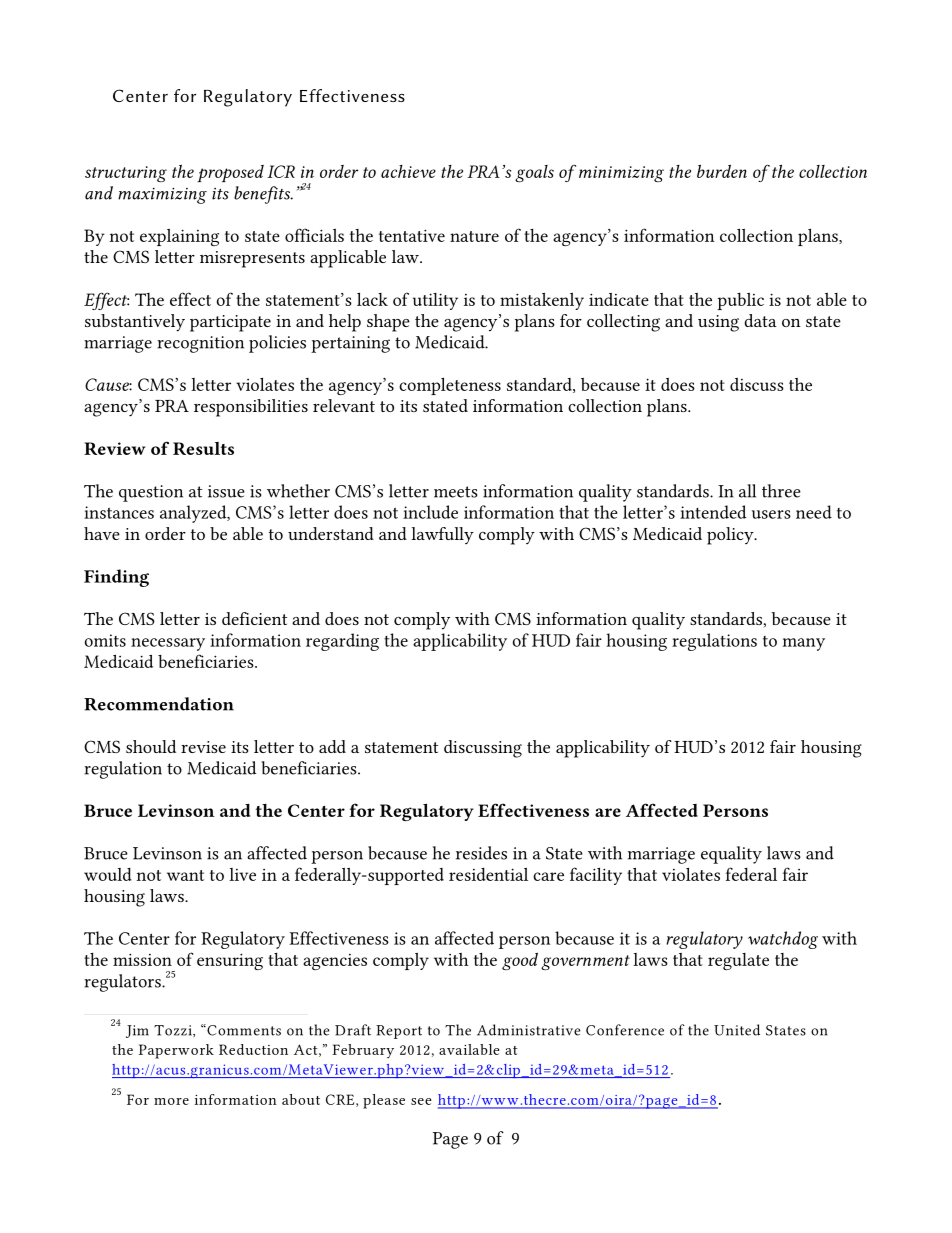  Describe the element at coordinates (421, 1101) in the screenshot. I see `see` at that location.
